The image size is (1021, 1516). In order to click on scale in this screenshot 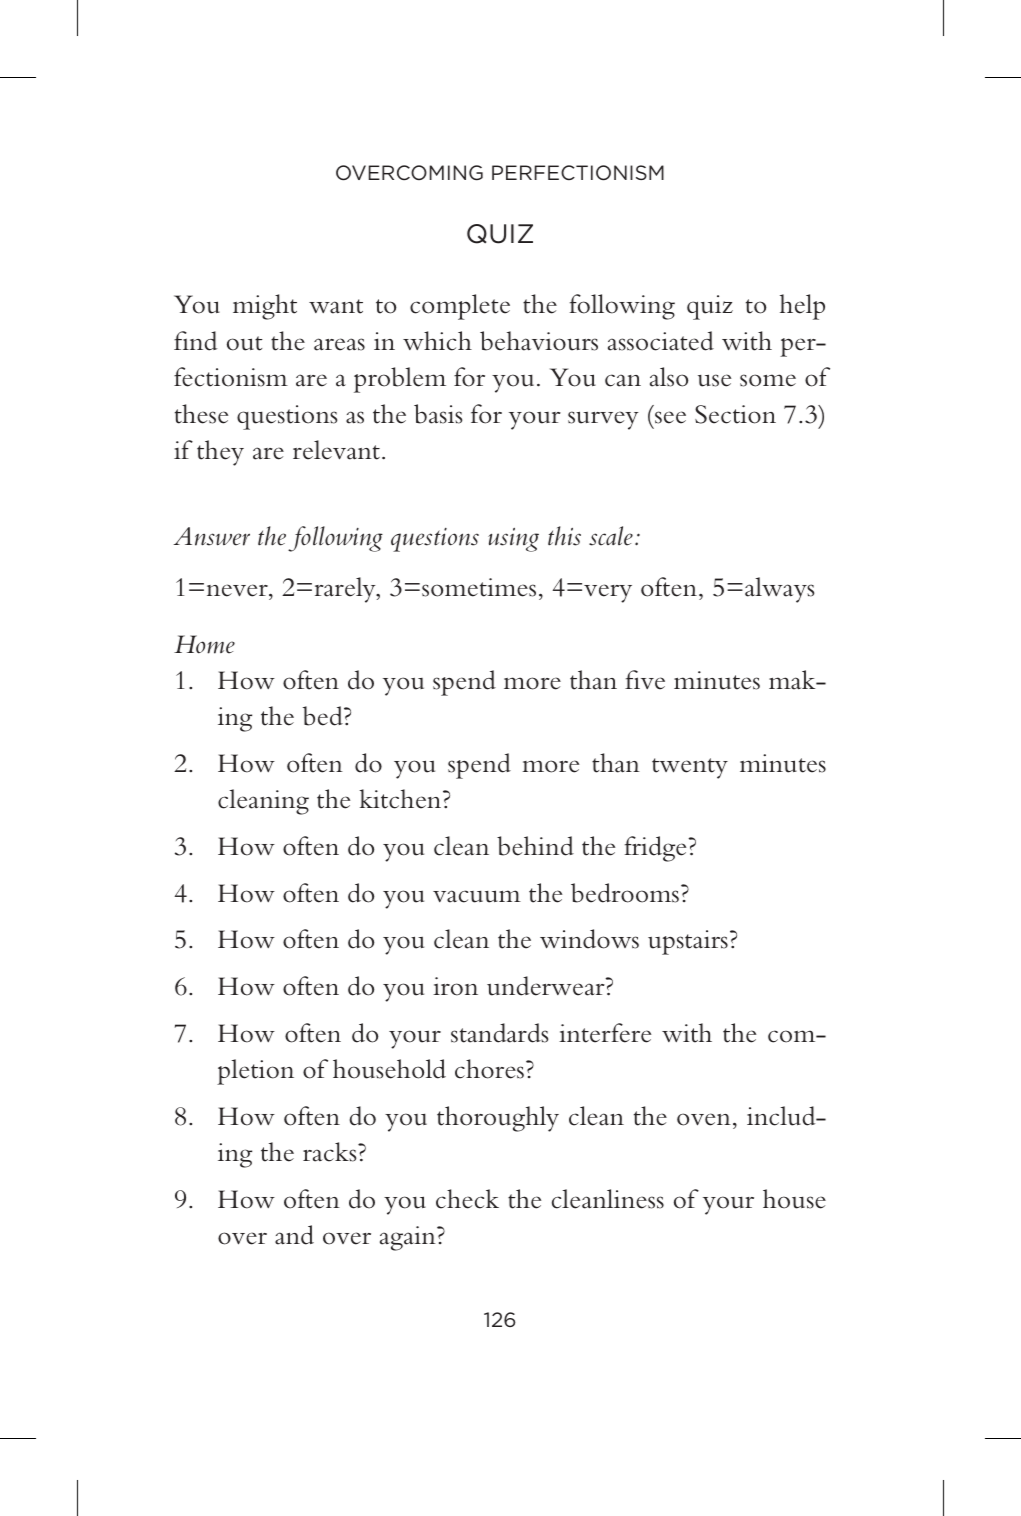, I will do `click(611, 536)`.
